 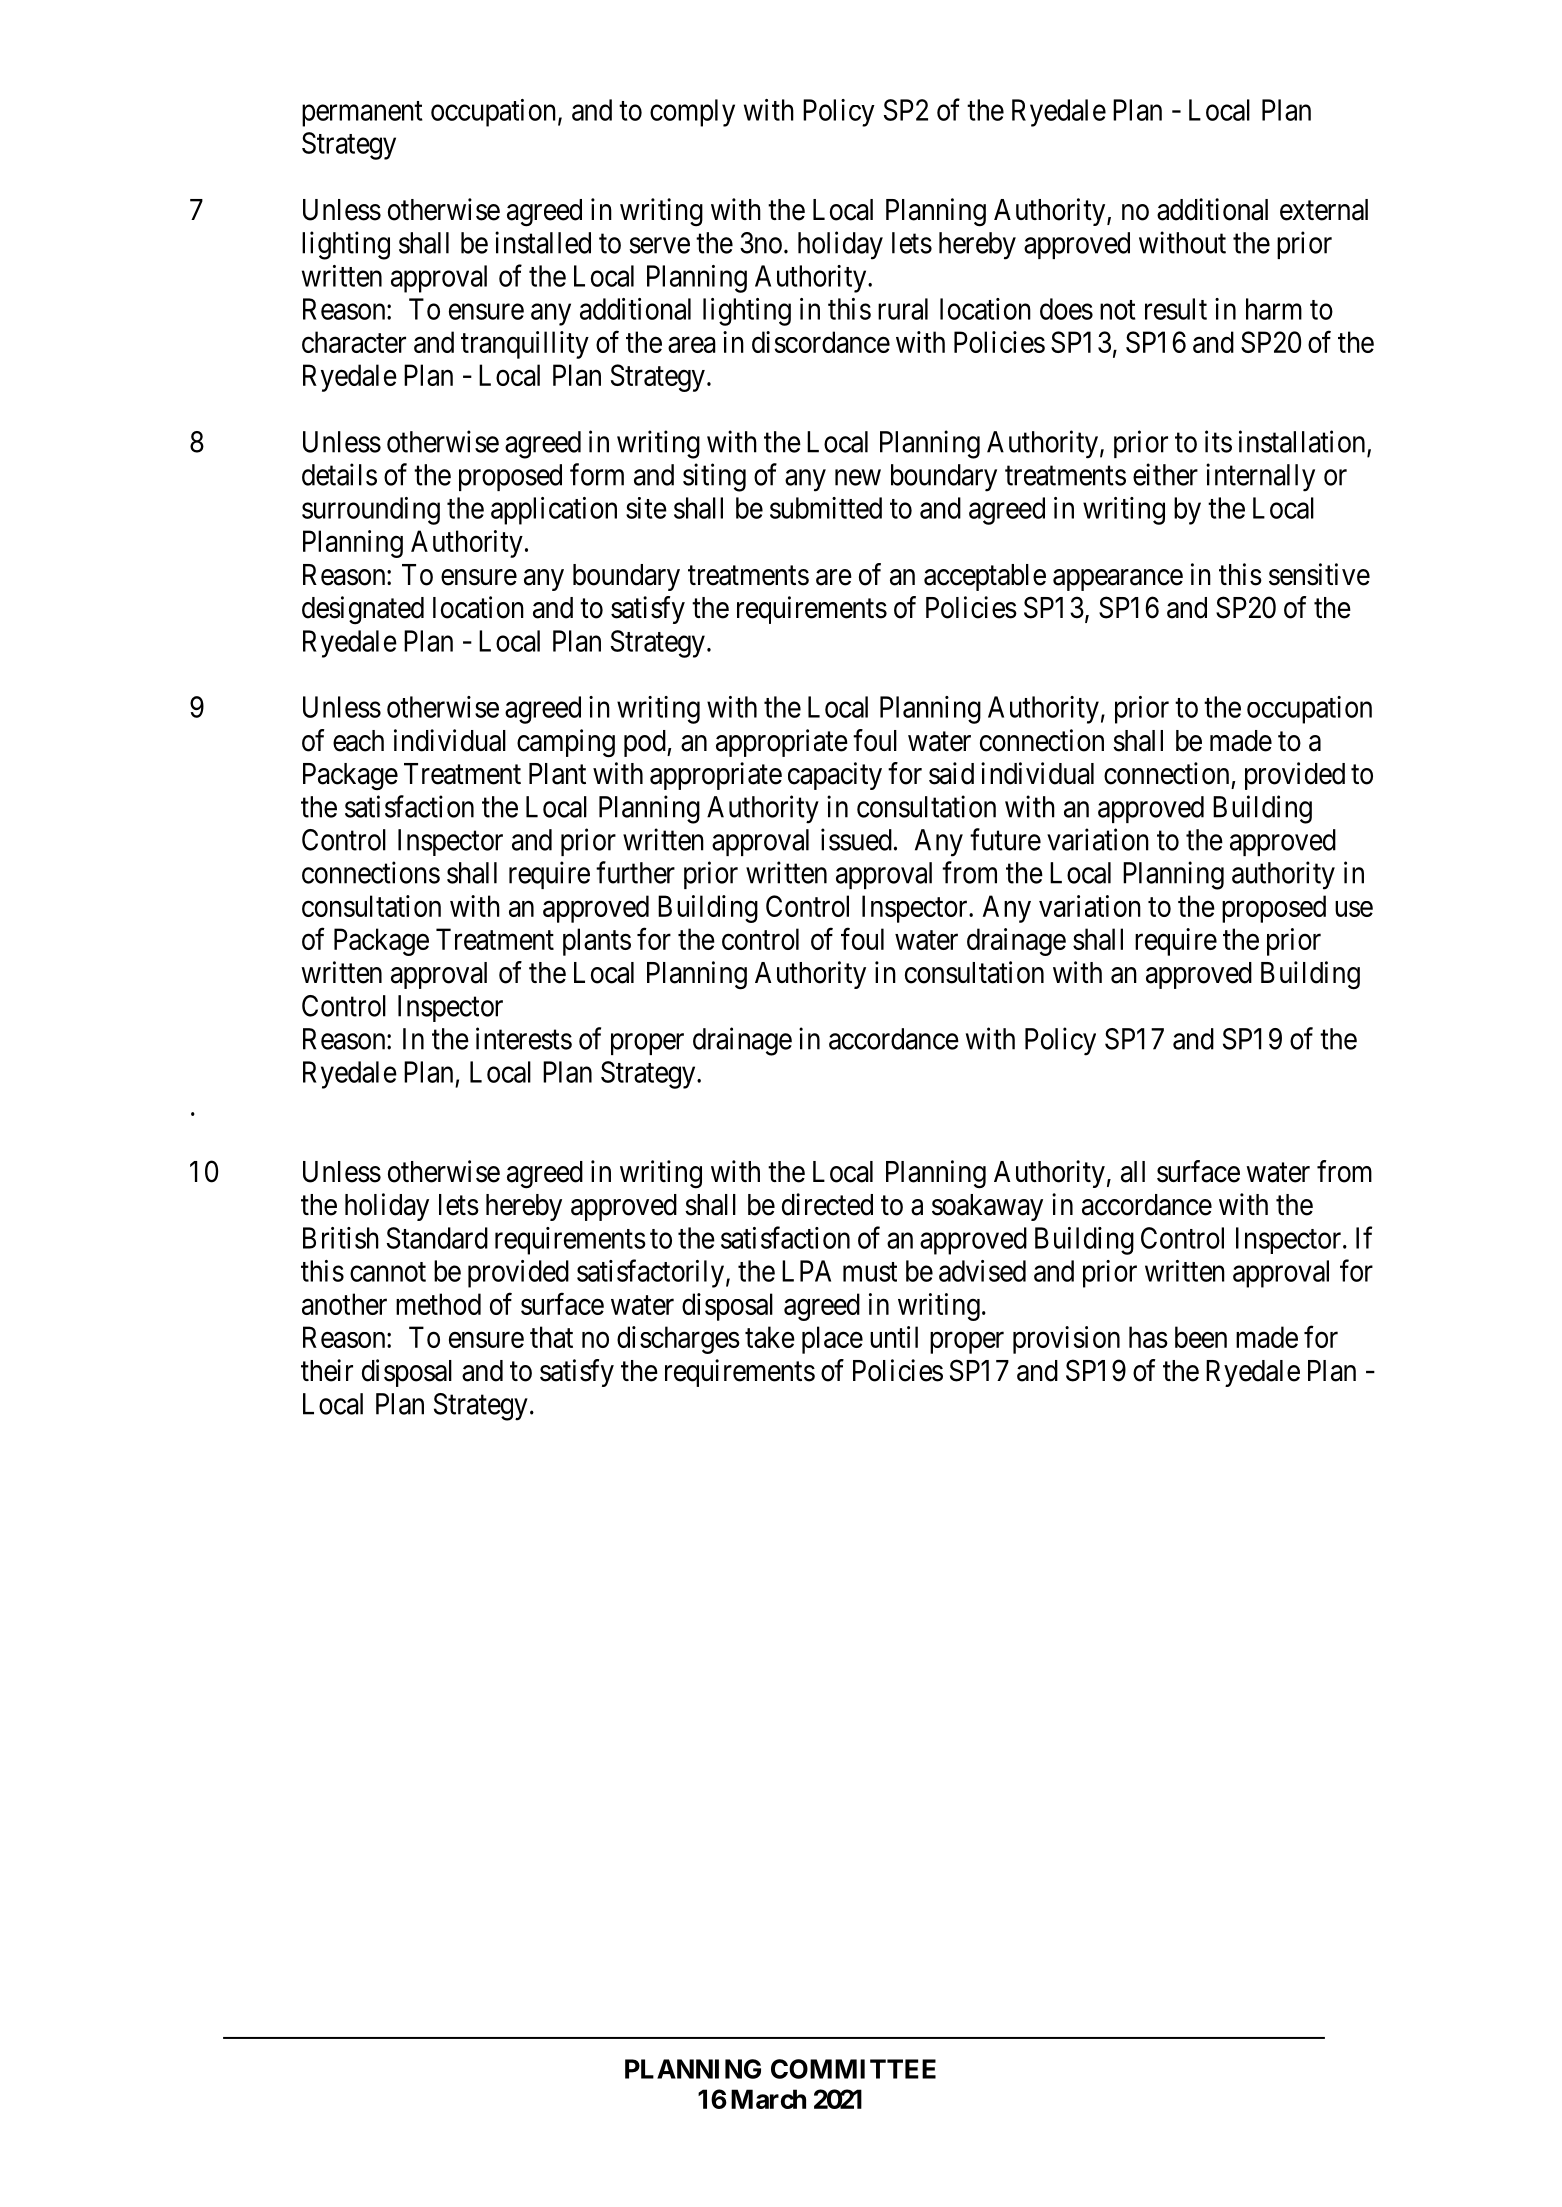 What do you see at coordinates (853, 2069) in the document?
I see `COMMITTEE` at bounding box center [853, 2069].
